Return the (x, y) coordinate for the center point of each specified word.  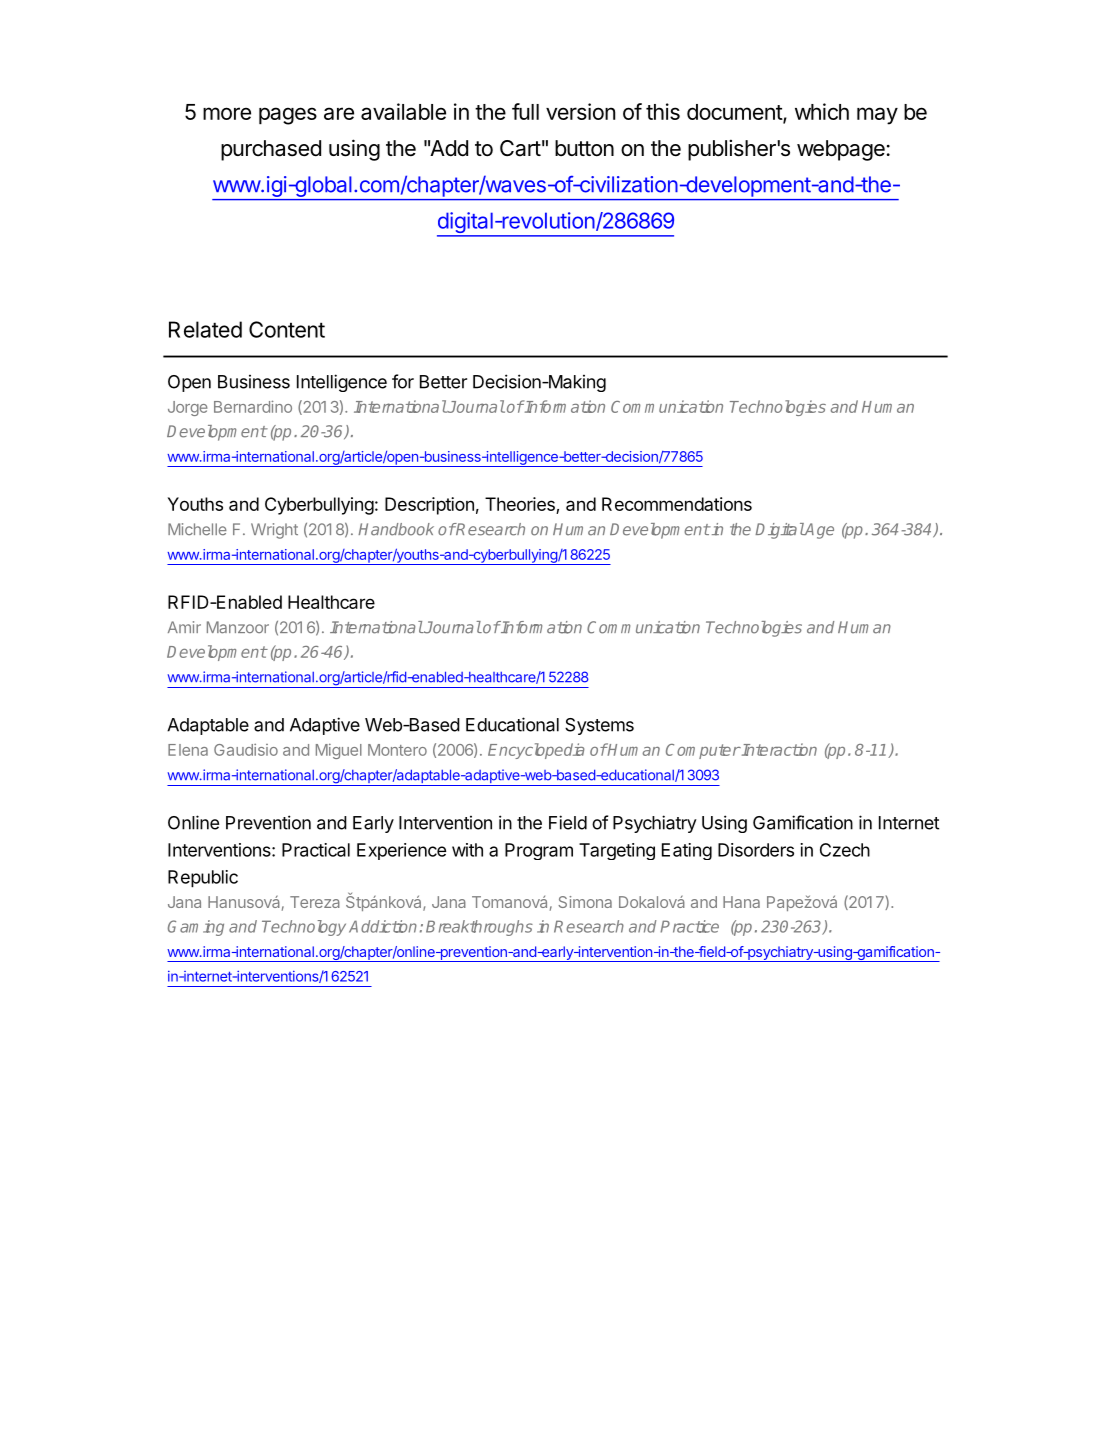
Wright (274, 531)
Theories (520, 504)
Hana (741, 902)
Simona (585, 902)
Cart (520, 148)
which (822, 111)
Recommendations (677, 504)
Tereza (315, 902)
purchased (271, 150)
